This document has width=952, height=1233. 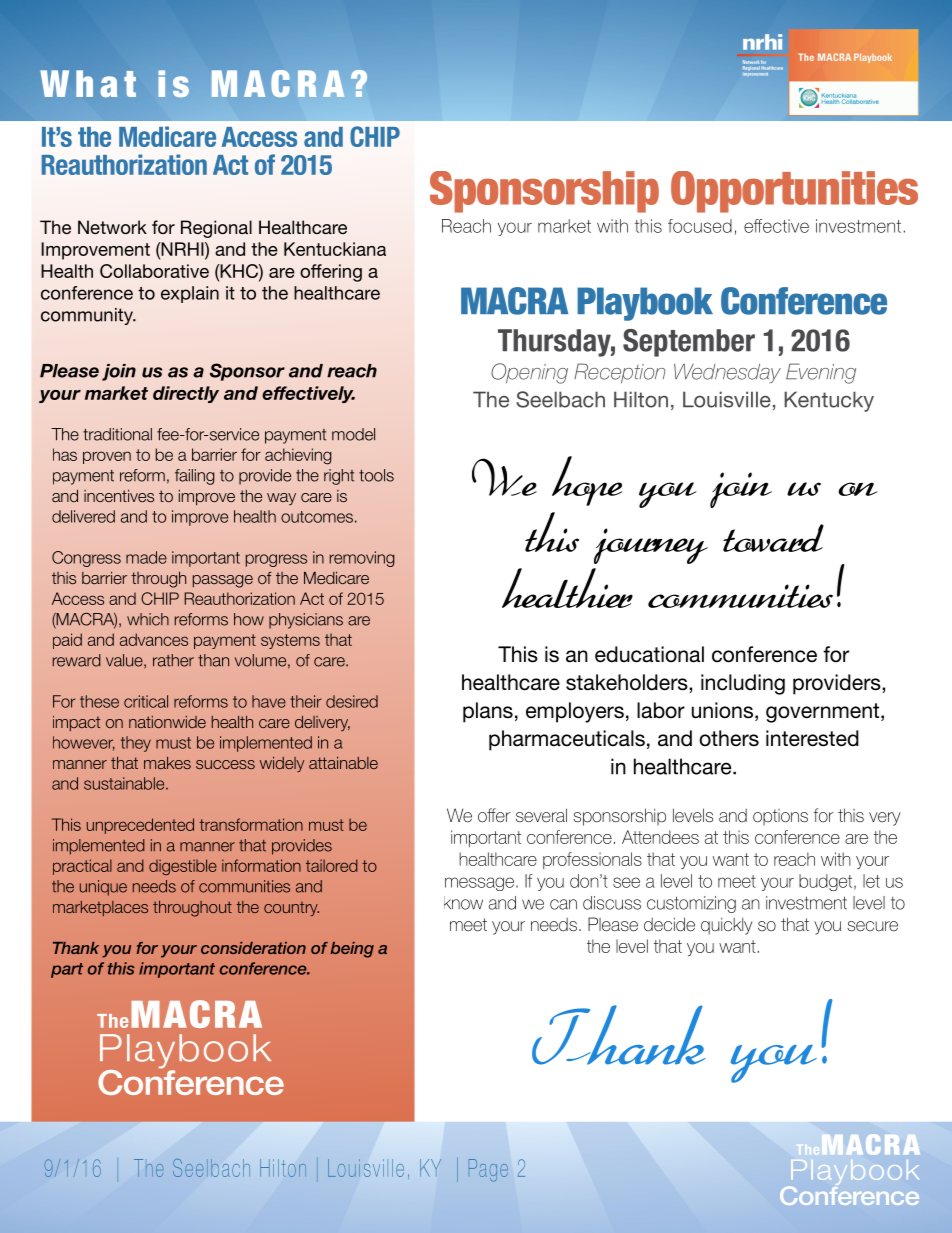 What do you see at coordinates (376, 475) in the document?
I see `tools` at bounding box center [376, 475].
